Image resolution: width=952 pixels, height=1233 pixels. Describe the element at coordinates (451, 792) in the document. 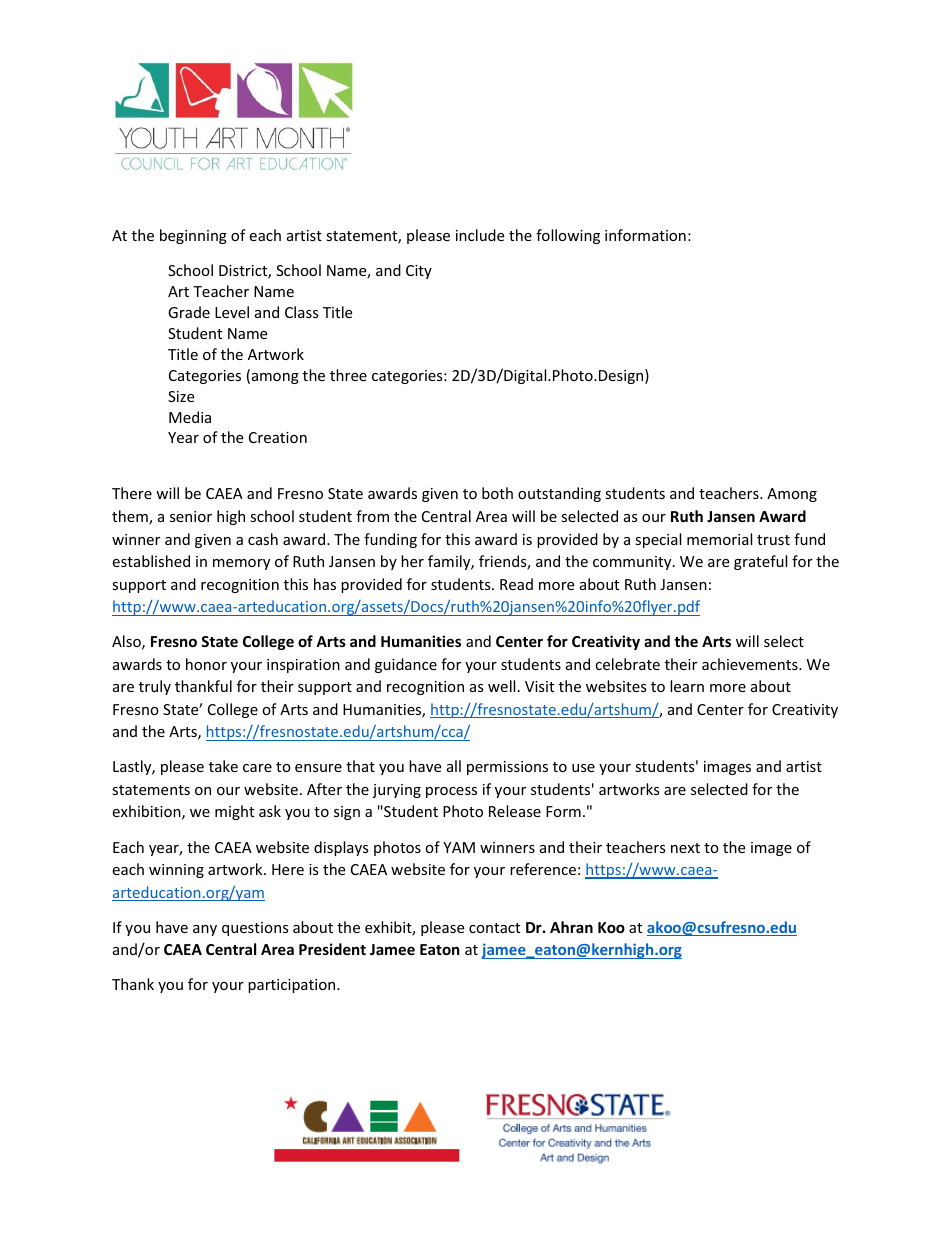

I see `process` at that location.
